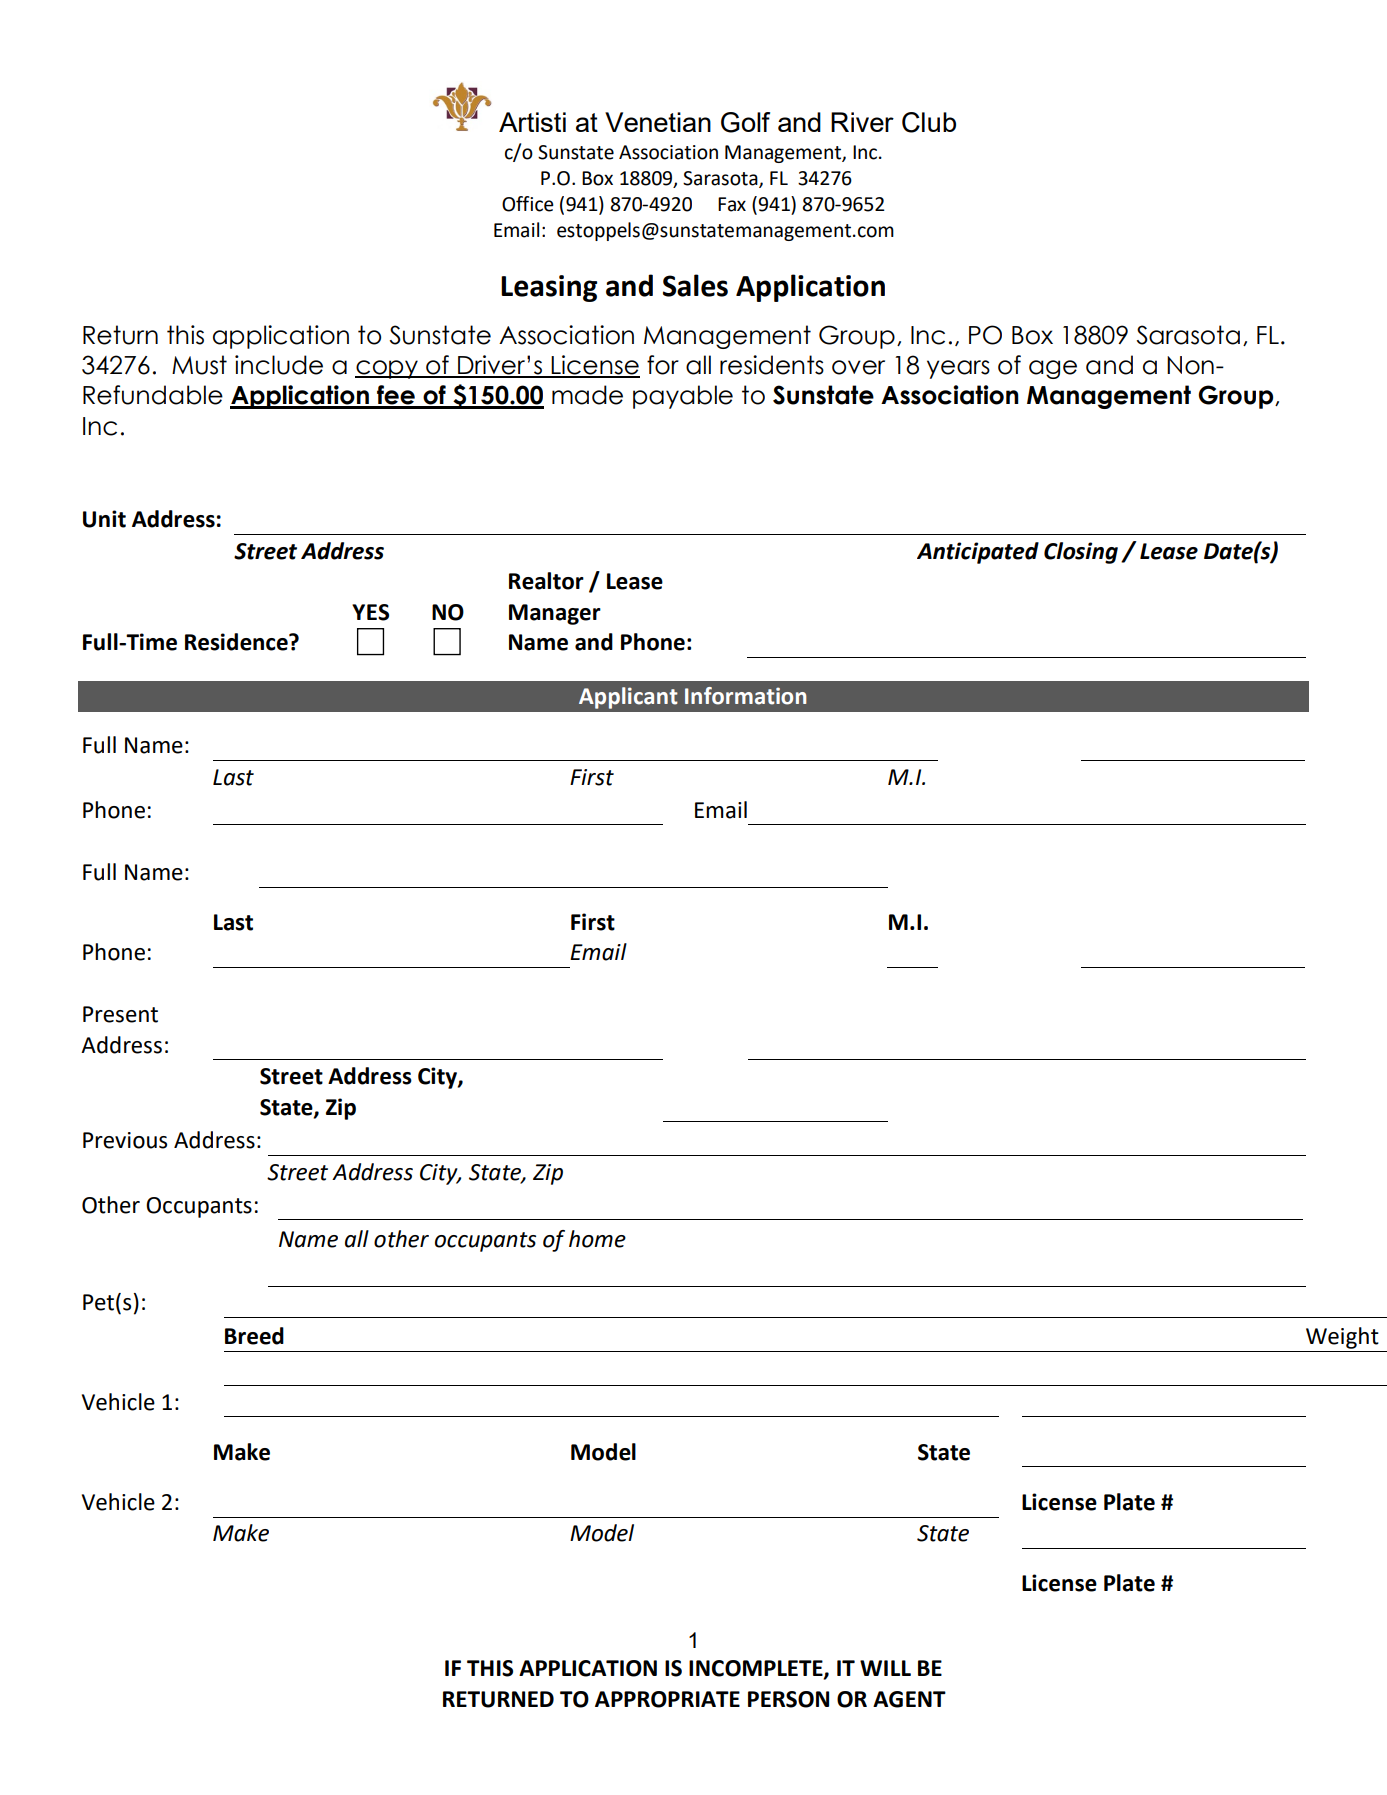 The height and width of the screenshot is (1795, 1387). Describe the element at coordinates (597, 1239) in the screenshot. I see `home` at that location.
